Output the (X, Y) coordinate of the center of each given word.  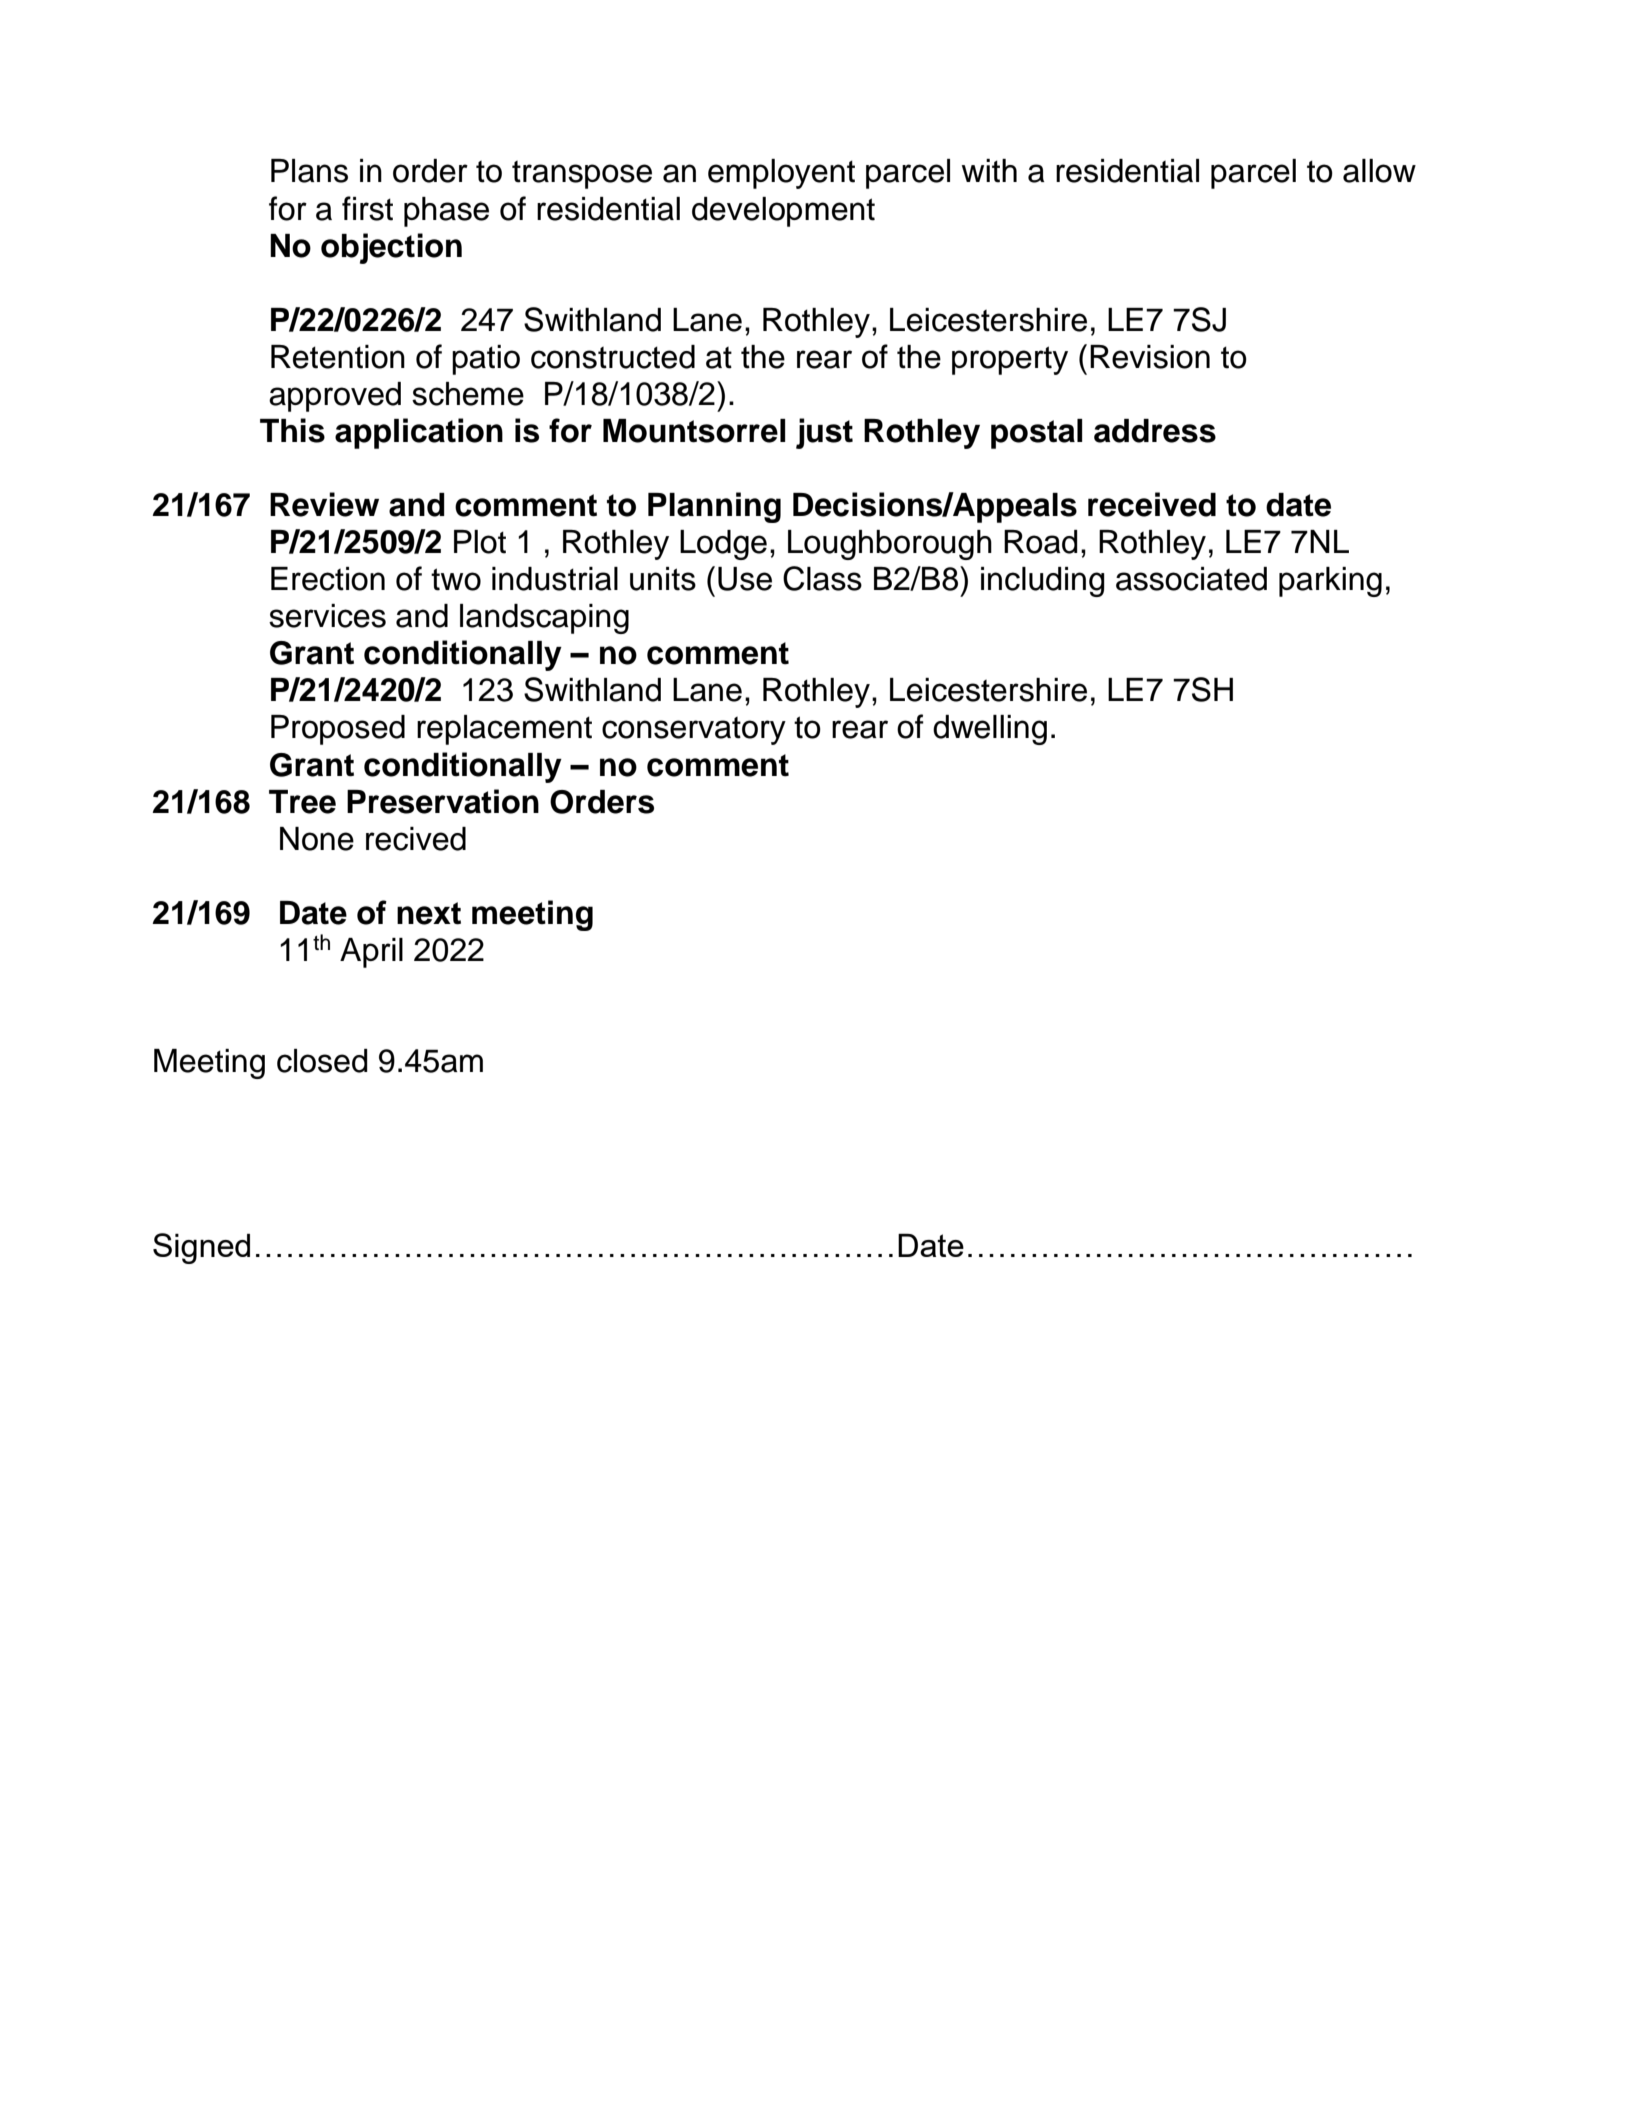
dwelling (990, 730)
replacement (504, 730)
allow (1379, 171)
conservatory (694, 731)
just (824, 433)
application (419, 433)
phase (446, 212)
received (1152, 504)
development (783, 212)
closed (322, 1061)
